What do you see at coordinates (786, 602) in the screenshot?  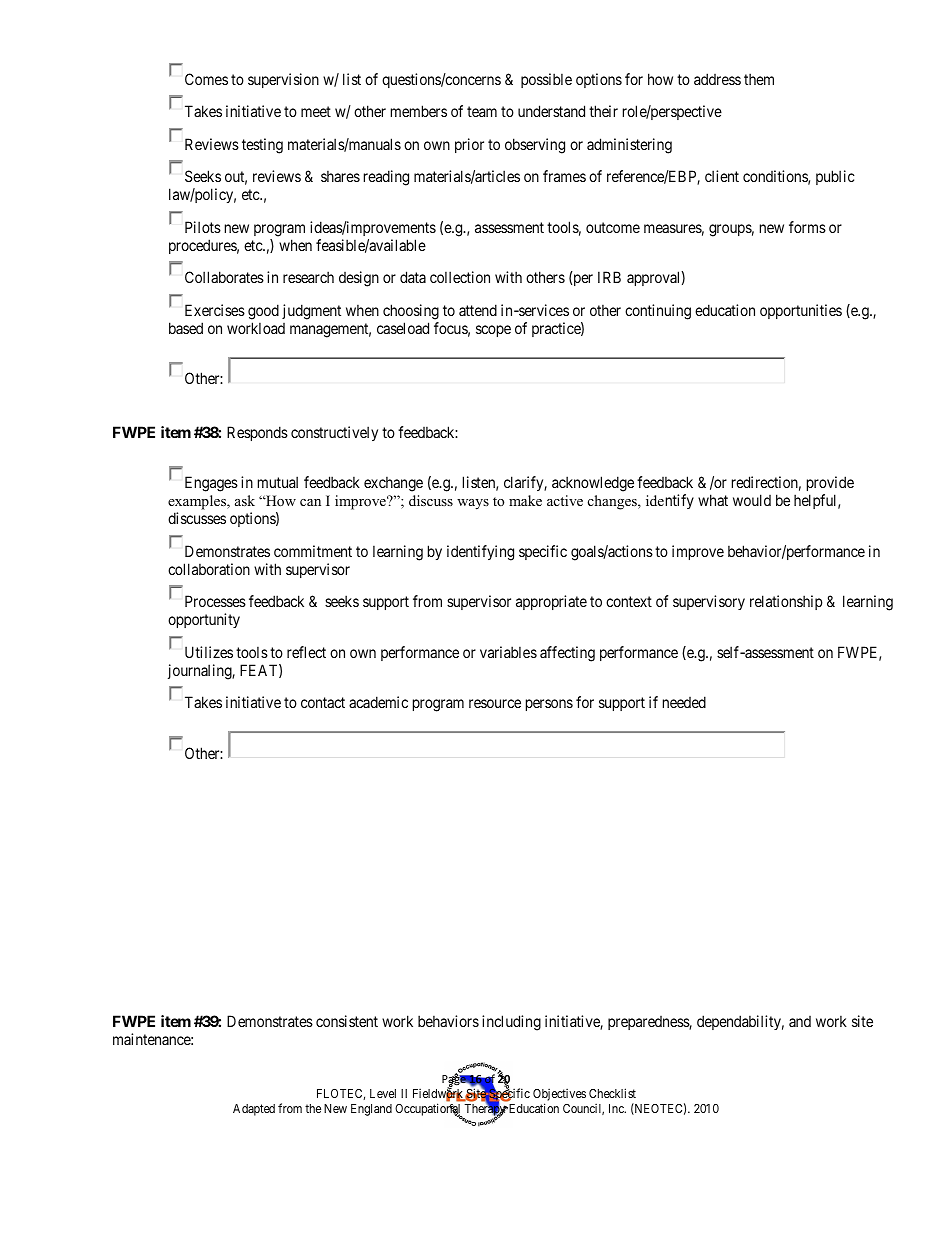 I see `relationship` at bounding box center [786, 602].
